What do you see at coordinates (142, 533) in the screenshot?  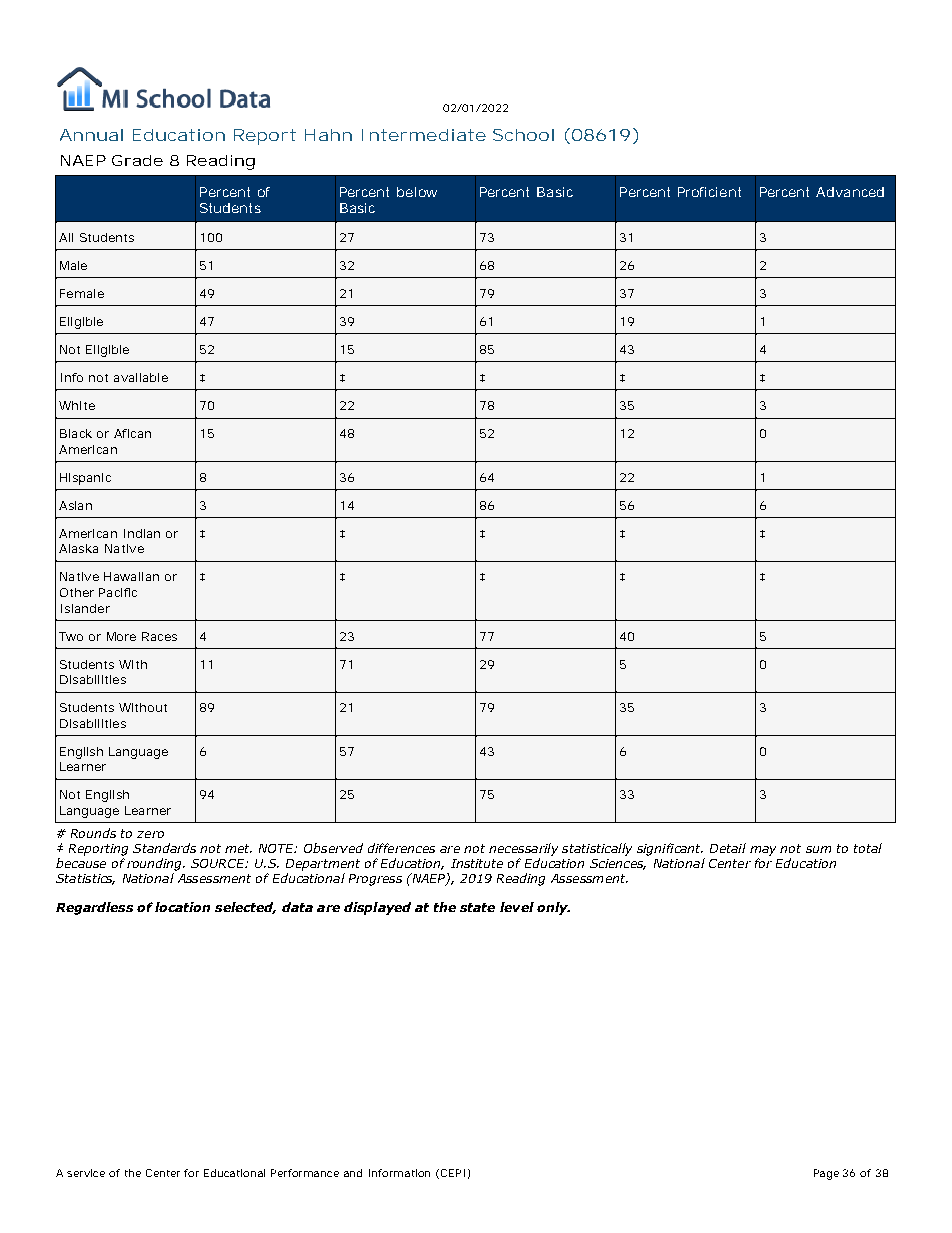 I see `Indian` at bounding box center [142, 533].
